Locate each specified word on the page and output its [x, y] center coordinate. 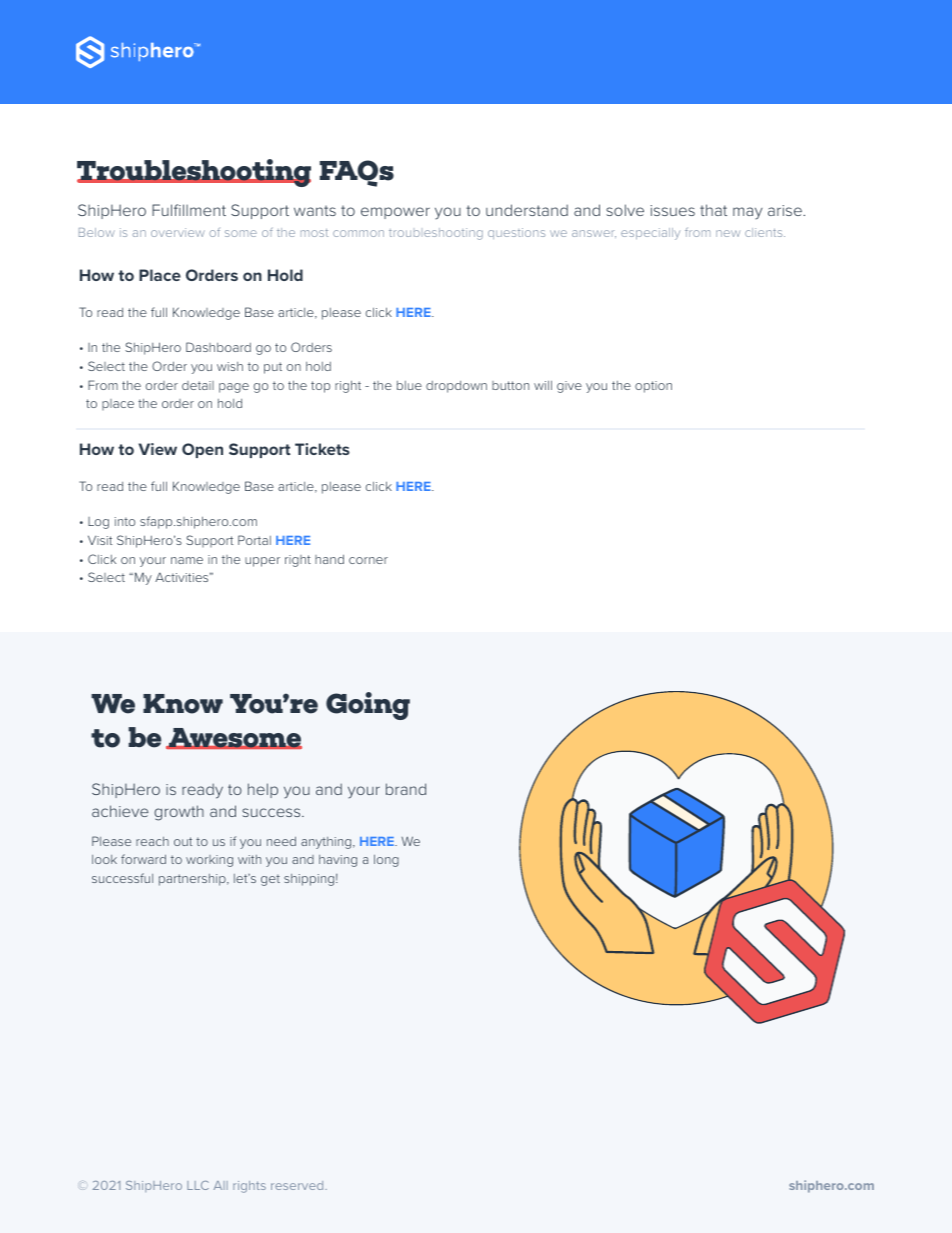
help [263, 790]
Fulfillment [189, 210]
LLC [198, 1185]
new [728, 233]
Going [368, 706]
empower [395, 213]
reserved [298, 1185]
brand [406, 789]
